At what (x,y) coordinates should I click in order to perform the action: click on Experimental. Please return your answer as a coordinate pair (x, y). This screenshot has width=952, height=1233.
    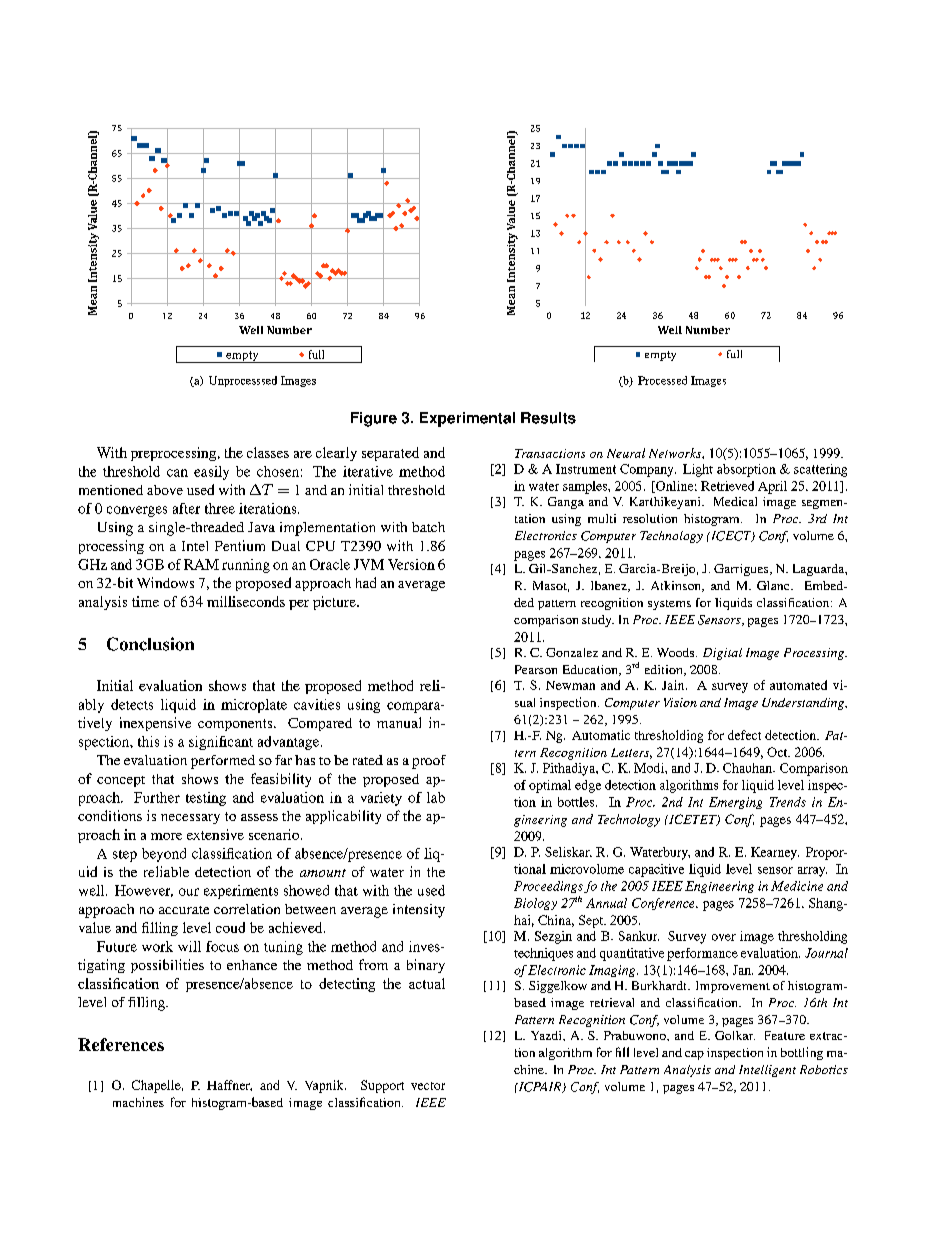
    Looking at the image, I should click on (467, 419).
